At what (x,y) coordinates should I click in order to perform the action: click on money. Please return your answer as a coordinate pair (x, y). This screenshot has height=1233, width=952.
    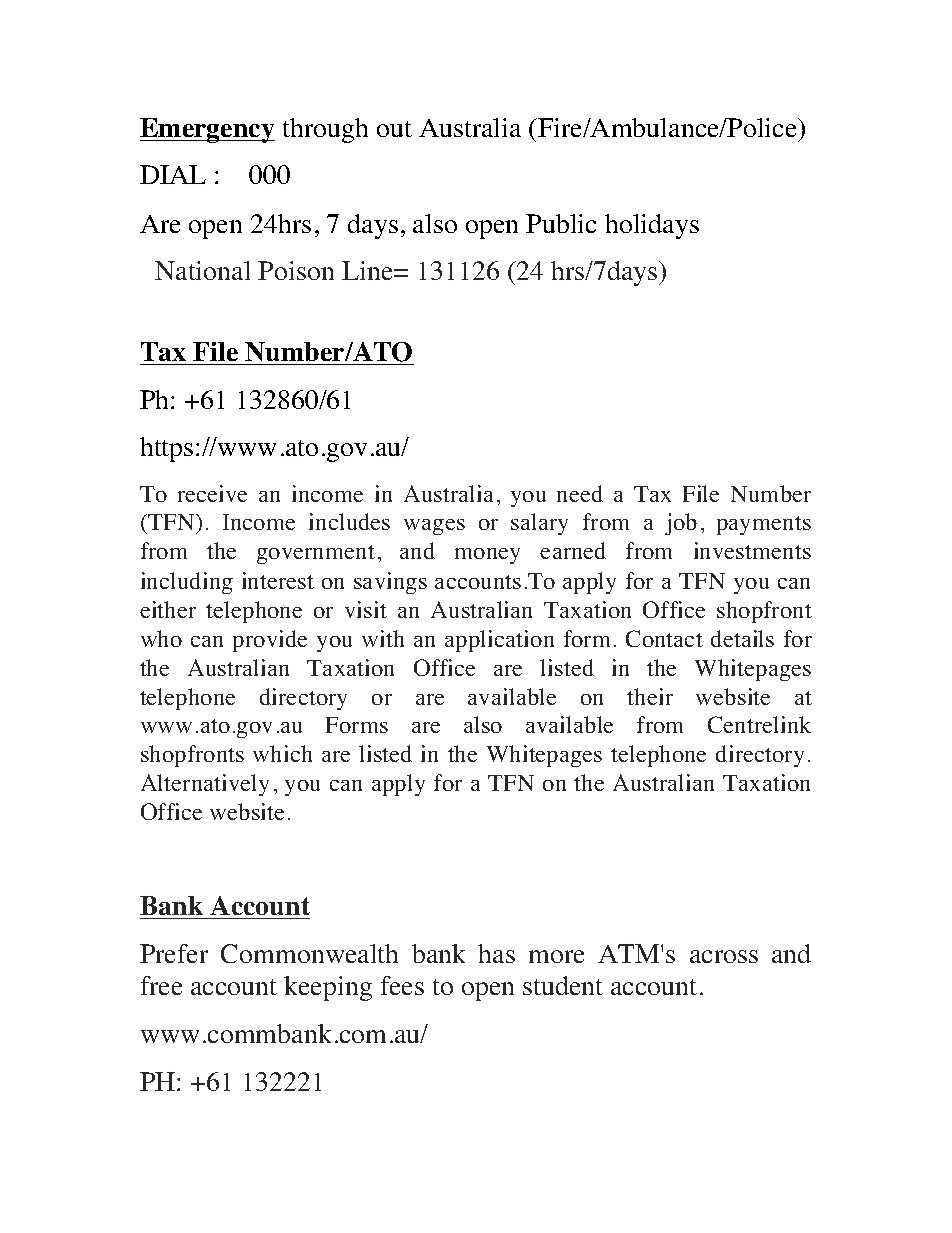
    Looking at the image, I should click on (487, 556).
